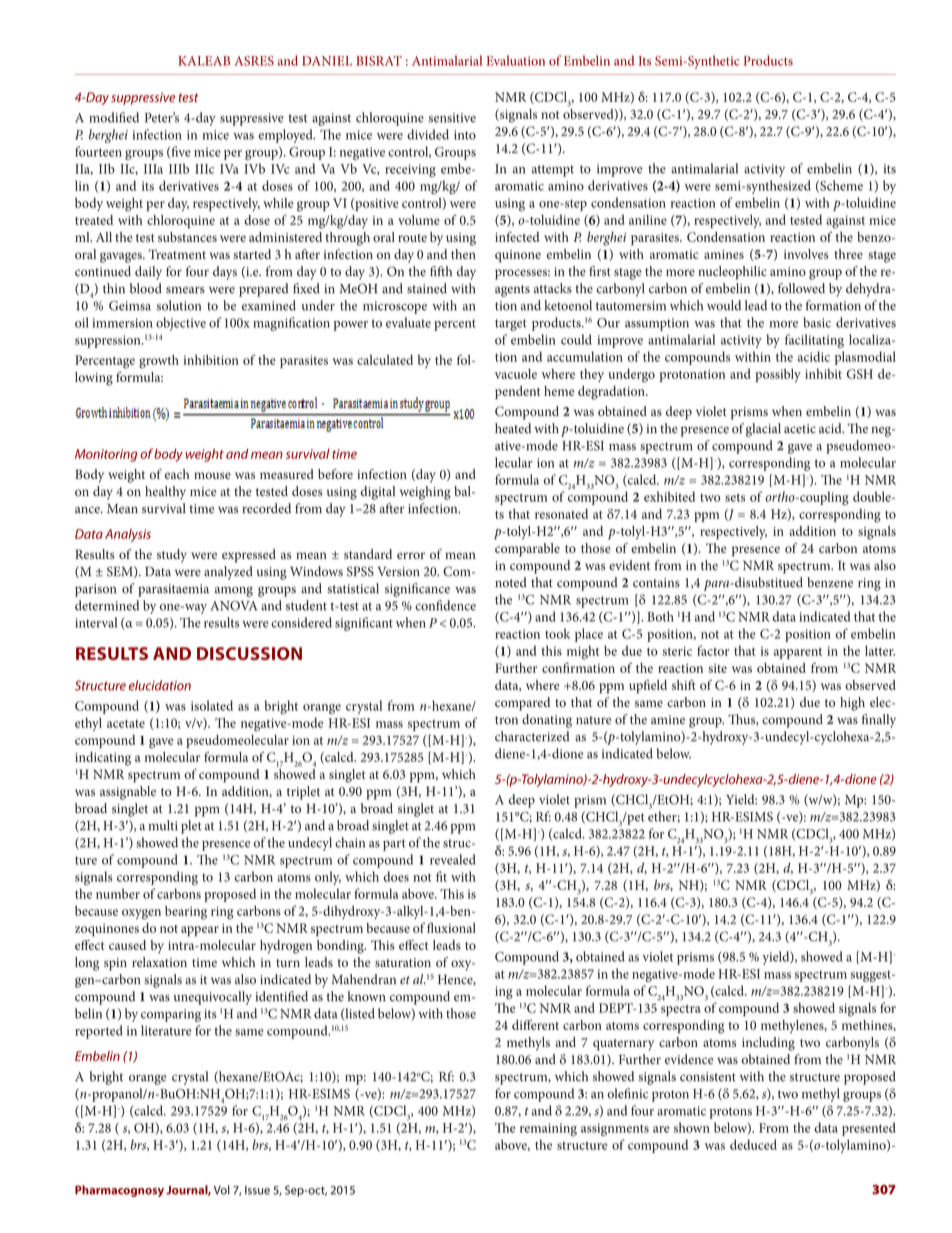 The image size is (952, 1233). Describe the element at coordinates (452, 118) in the document. I see `sensitive` at that location.
